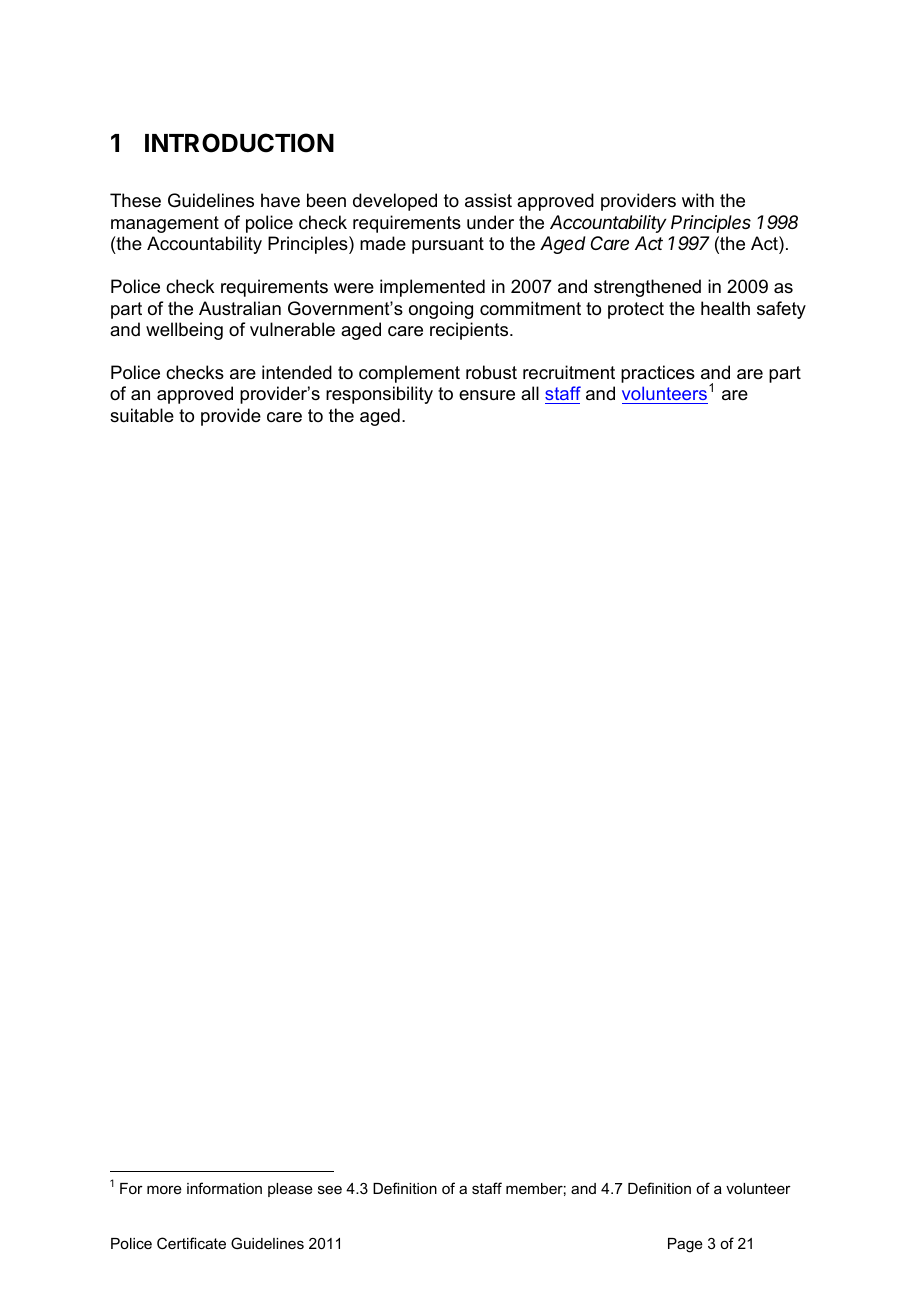 Image resolution: width=924 pixels, height=1308 pixels. I want to click on with, so click(698, 200).
